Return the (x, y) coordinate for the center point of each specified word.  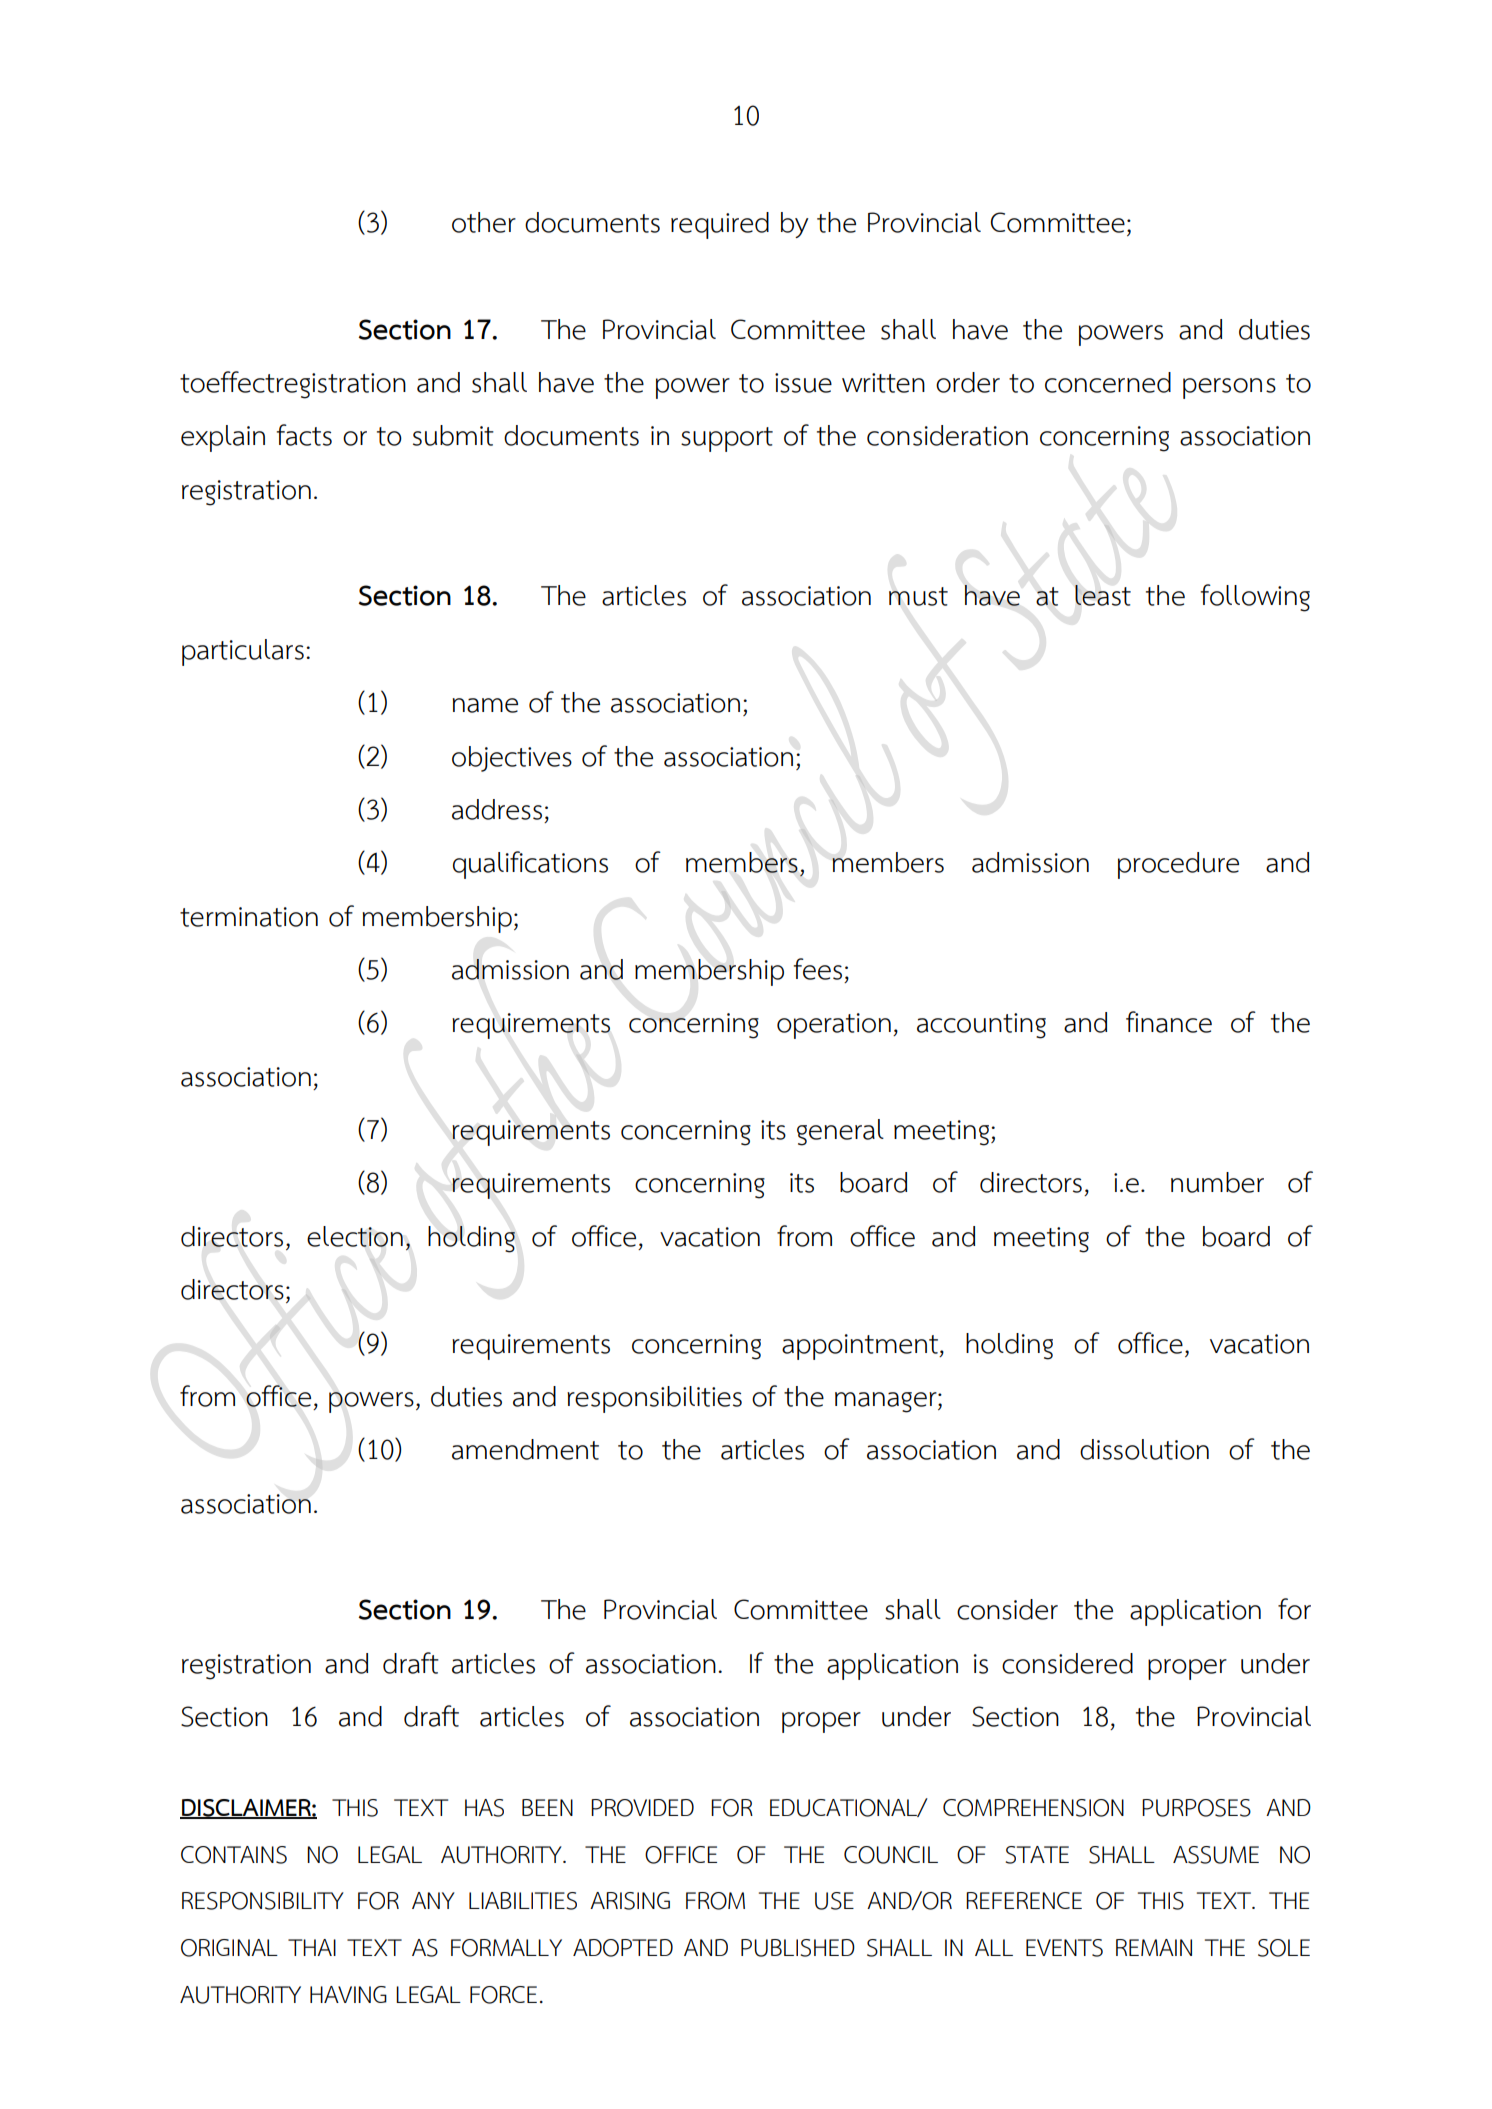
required (720, 225)
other (484, 222)
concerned (1108, 382)
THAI (312, 1947)
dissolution (1144, 1449)
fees (818, 969)
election (355, 1236)
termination (249, 917)
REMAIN (1154, 1947)
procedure (1178, 865)
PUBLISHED (798, 1948)
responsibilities (654, 1399)
